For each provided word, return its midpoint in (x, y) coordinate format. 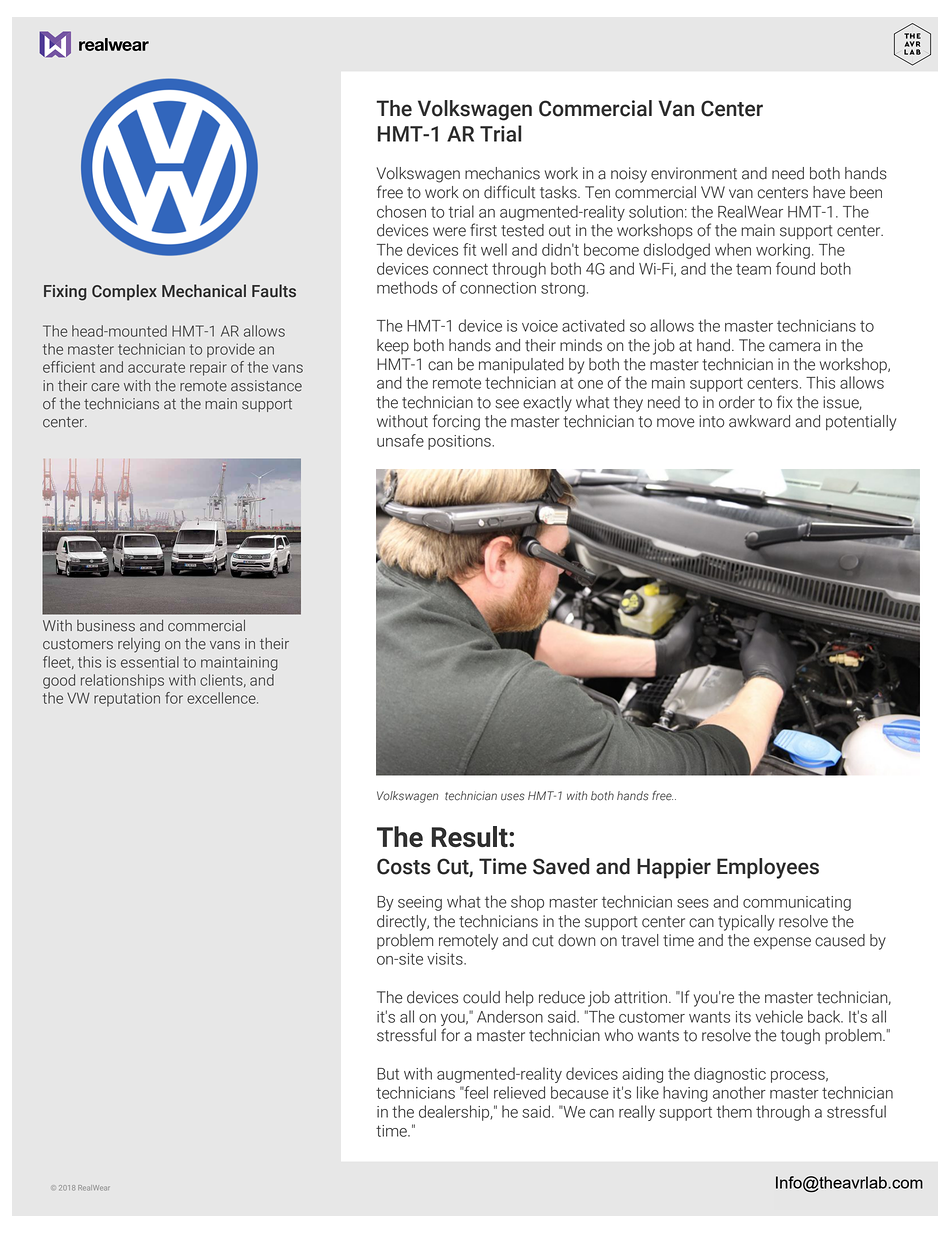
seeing (420, 903)
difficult (509, 192)
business (106, 626)
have (829, 192)
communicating (797, 903)
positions (460, 442)
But (388, 1074)
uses (513, 797)
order (737, 402)
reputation (127, 699)
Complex (124, 292)
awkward (759, 421)
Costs (404, 866)
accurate (156, 367)
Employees (768, 868)
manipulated (521, 365)
